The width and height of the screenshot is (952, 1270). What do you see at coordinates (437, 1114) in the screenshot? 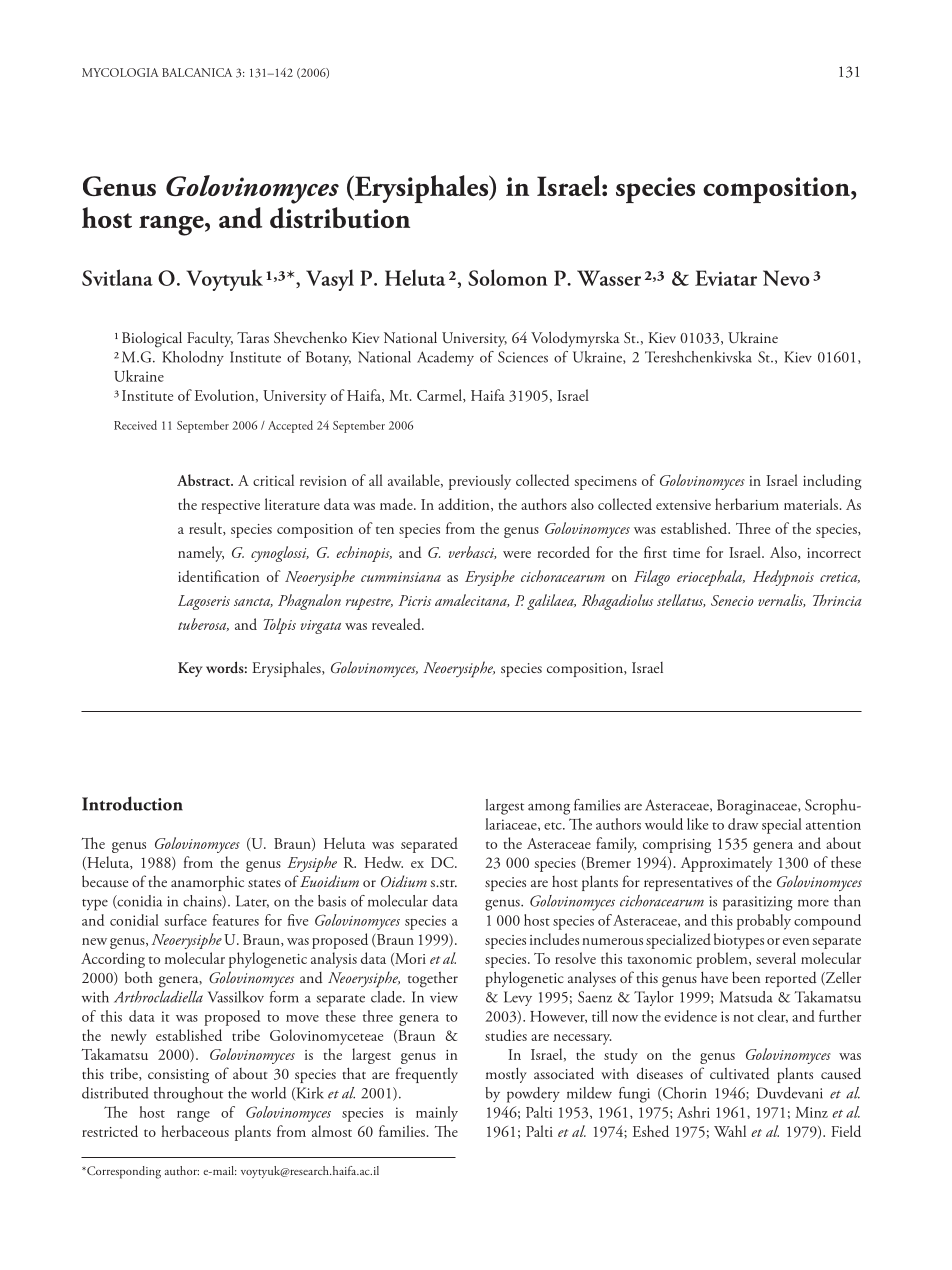
I see `mainly` at bounding box center [437, 1114].
